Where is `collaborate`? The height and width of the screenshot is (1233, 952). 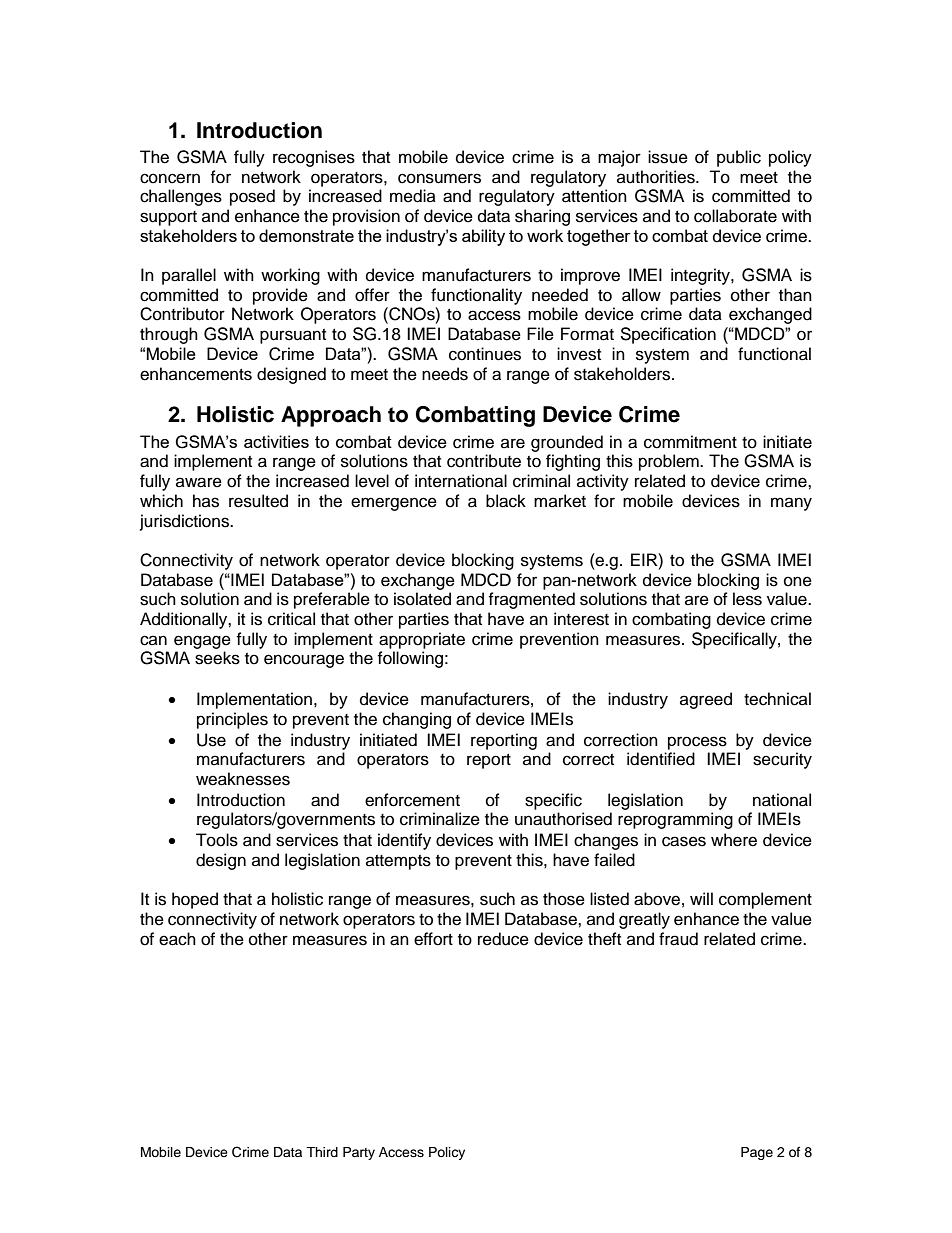
collaborate is located at coordinates (735, 216).
